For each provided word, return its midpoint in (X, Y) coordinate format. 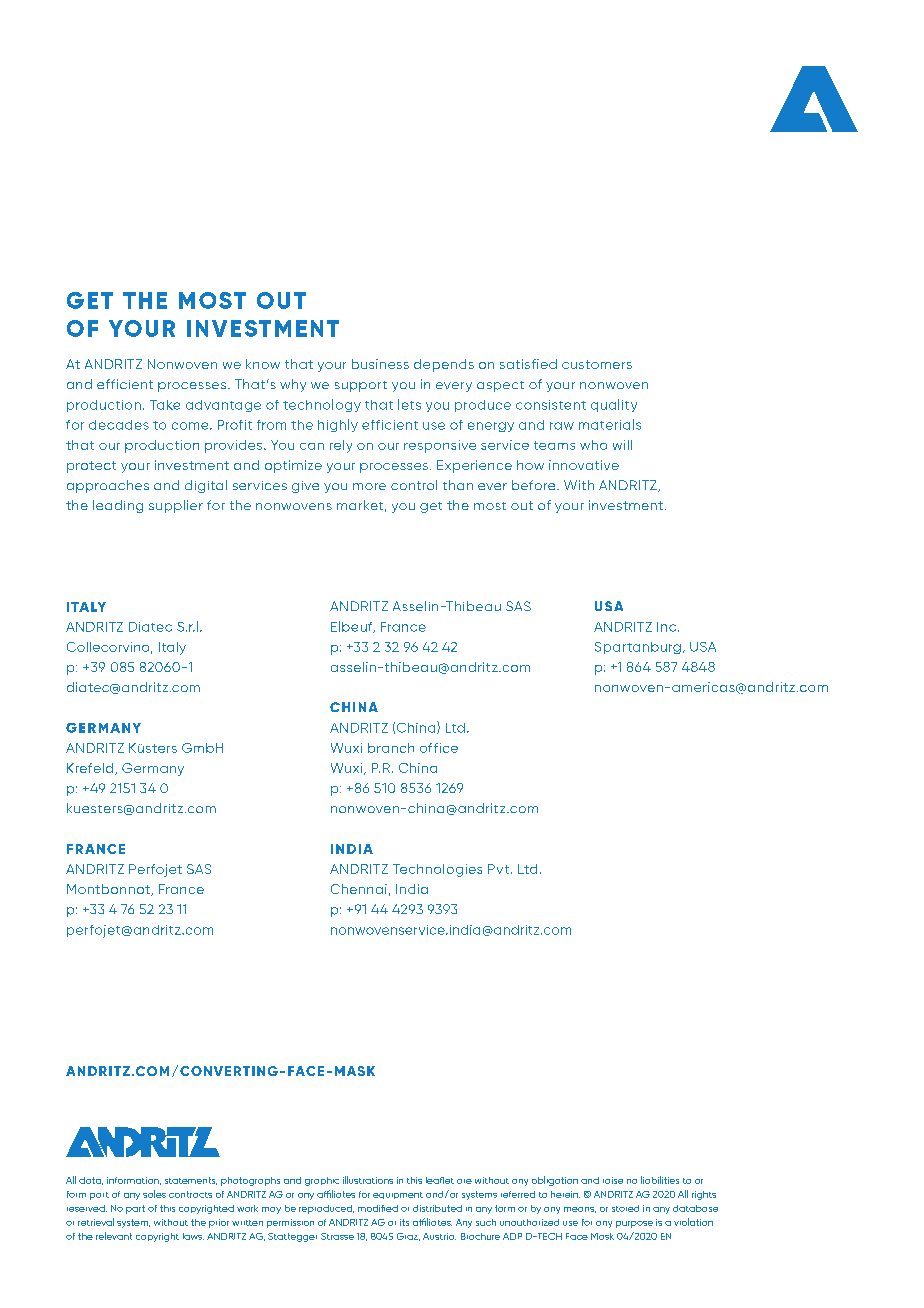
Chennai (359, 889)
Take (165, 405)
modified (378, 1208)
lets (409, 404)
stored (625, 1208)
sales (154, 1194)
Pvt (498, 869)
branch (391, 748)
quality (614, 405)
